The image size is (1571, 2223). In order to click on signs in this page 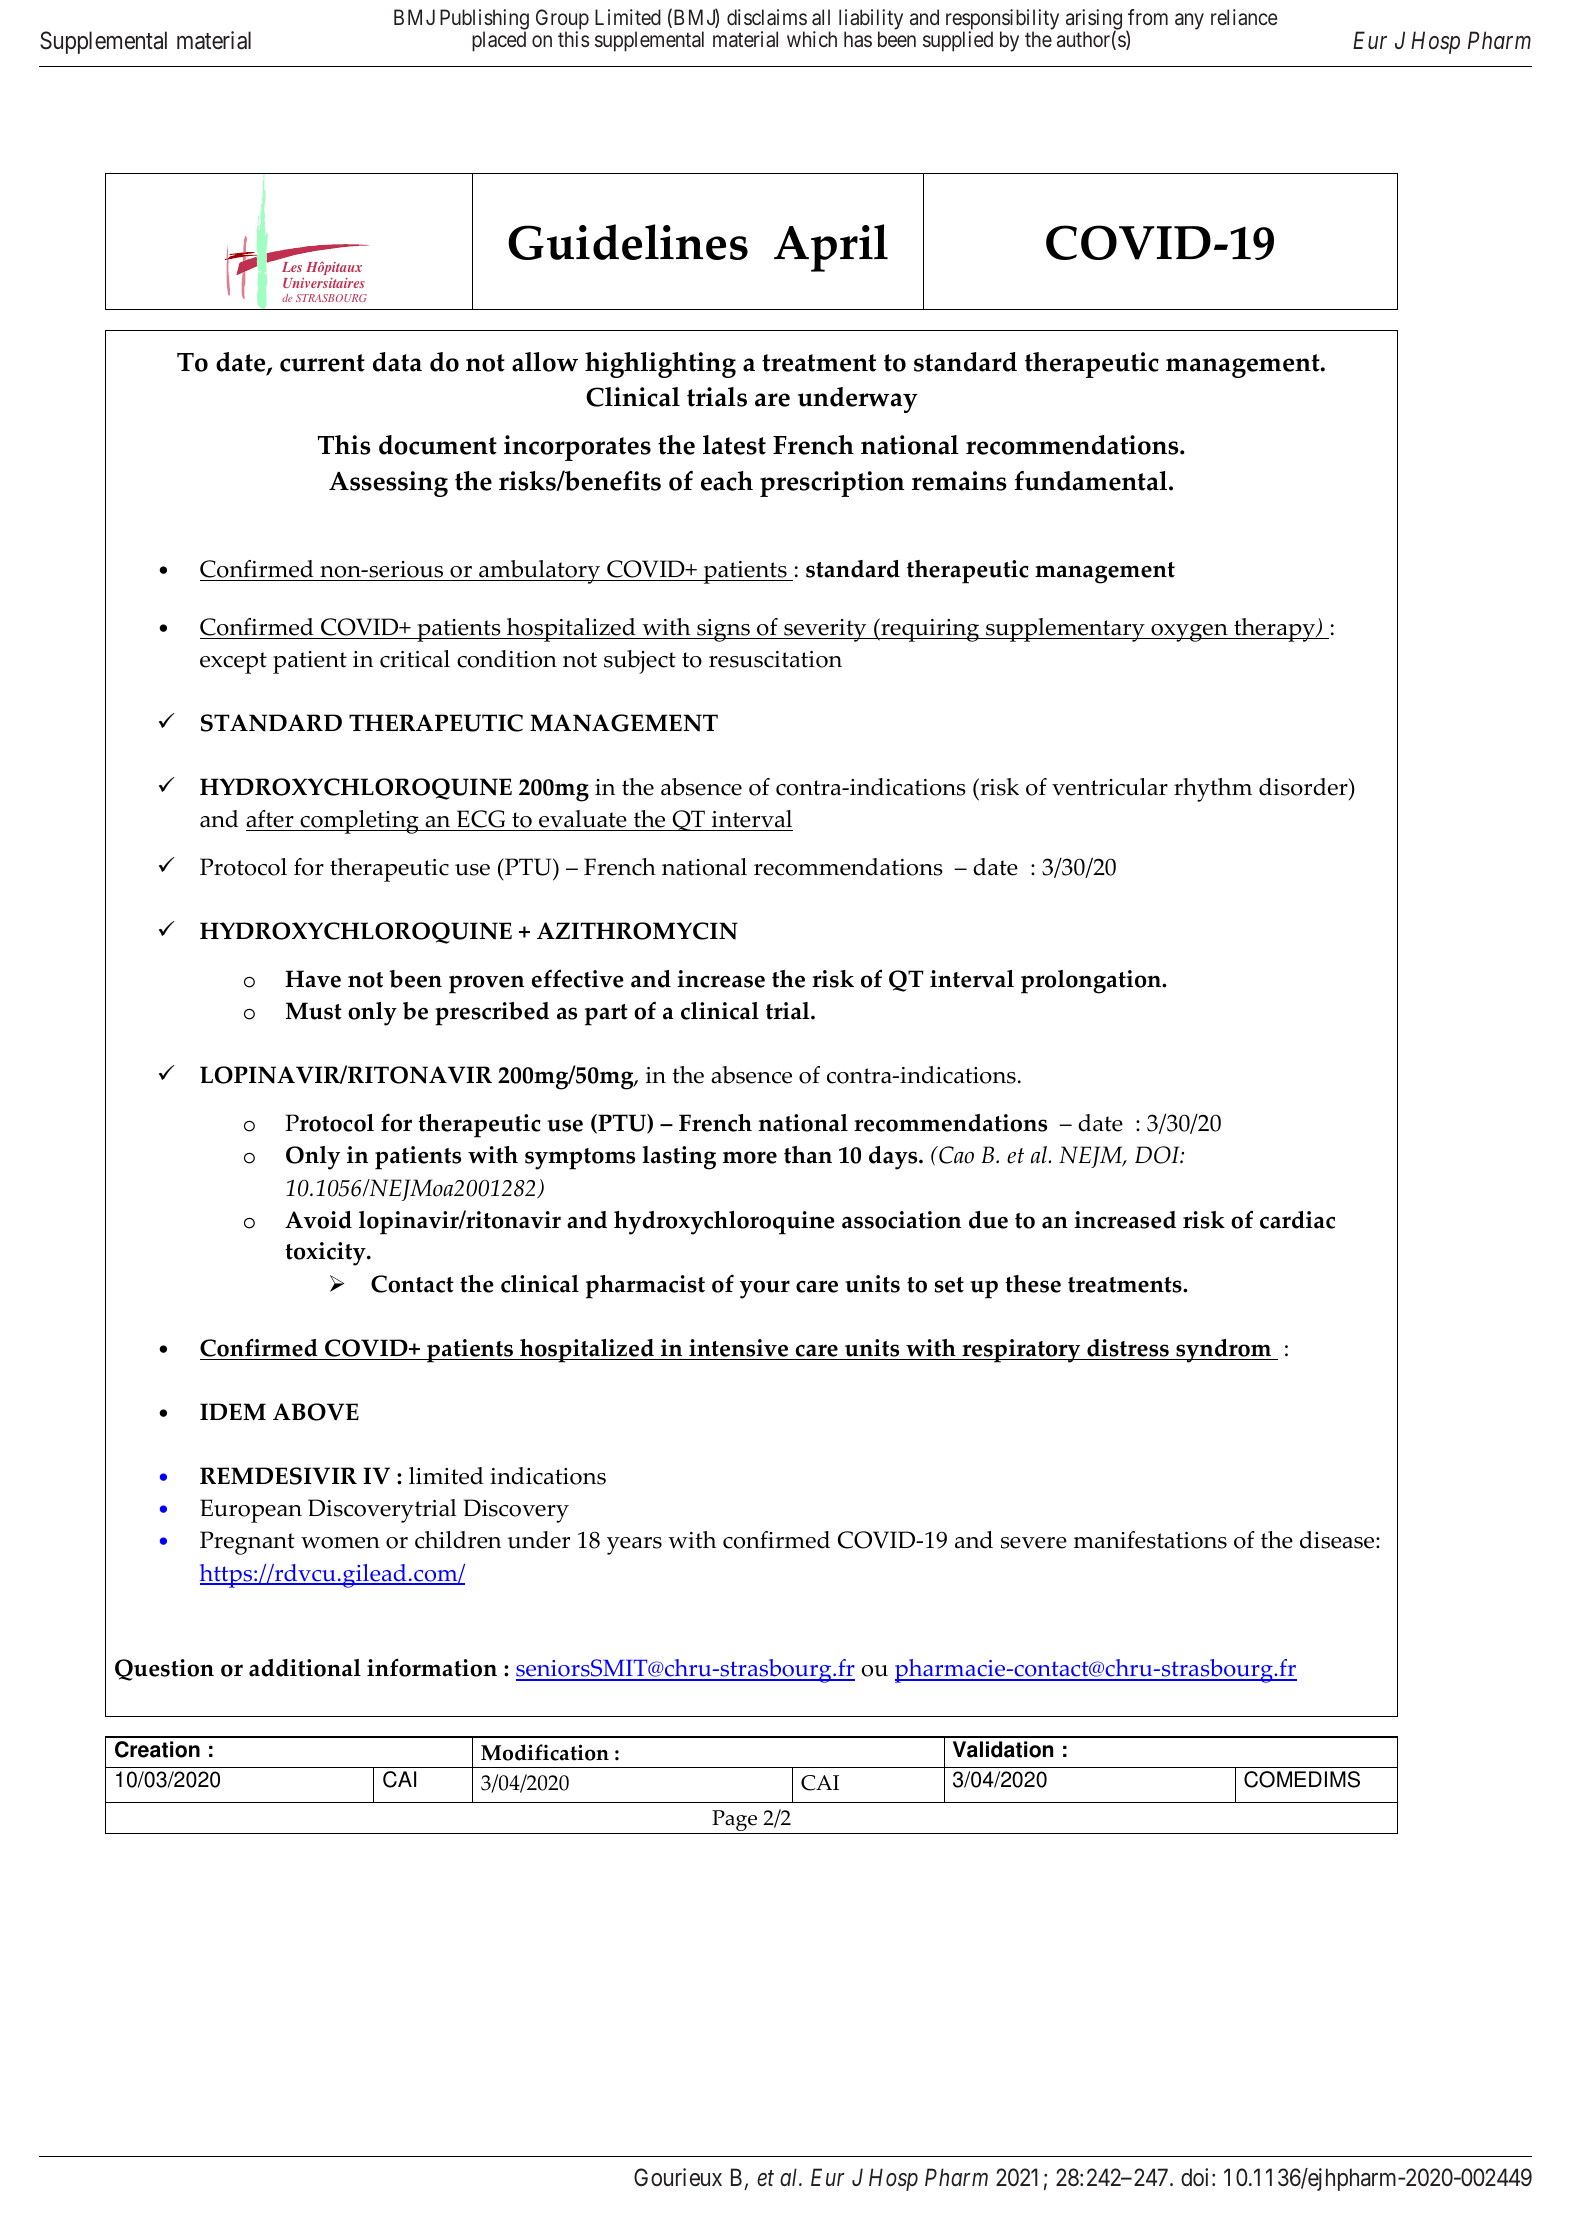, I will do `click(723, 630)`.
